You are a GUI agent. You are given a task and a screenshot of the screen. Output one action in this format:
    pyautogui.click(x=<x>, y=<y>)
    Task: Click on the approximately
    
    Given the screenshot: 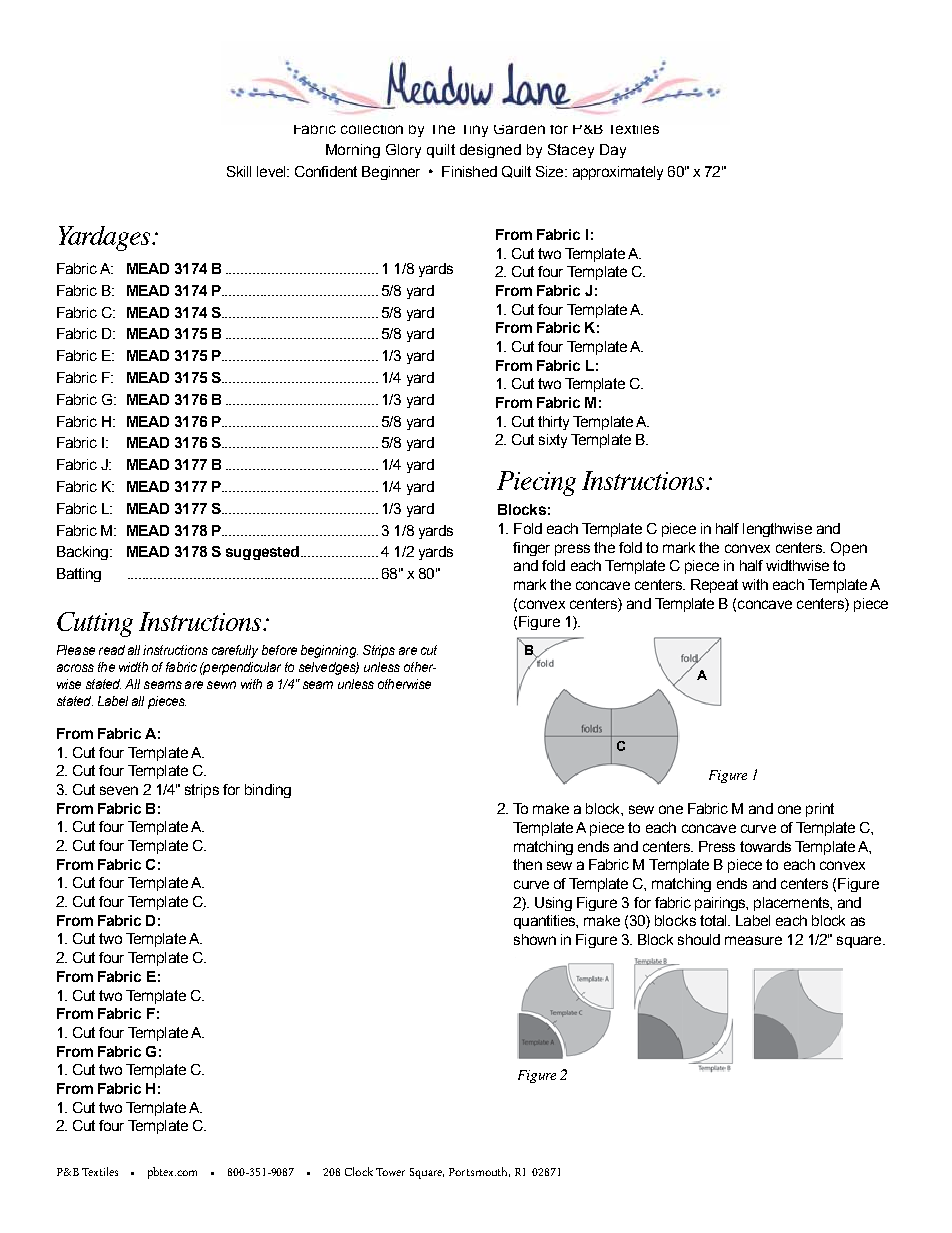 What is the action you would take?
    pyautogui.click(x=618, y=173)
